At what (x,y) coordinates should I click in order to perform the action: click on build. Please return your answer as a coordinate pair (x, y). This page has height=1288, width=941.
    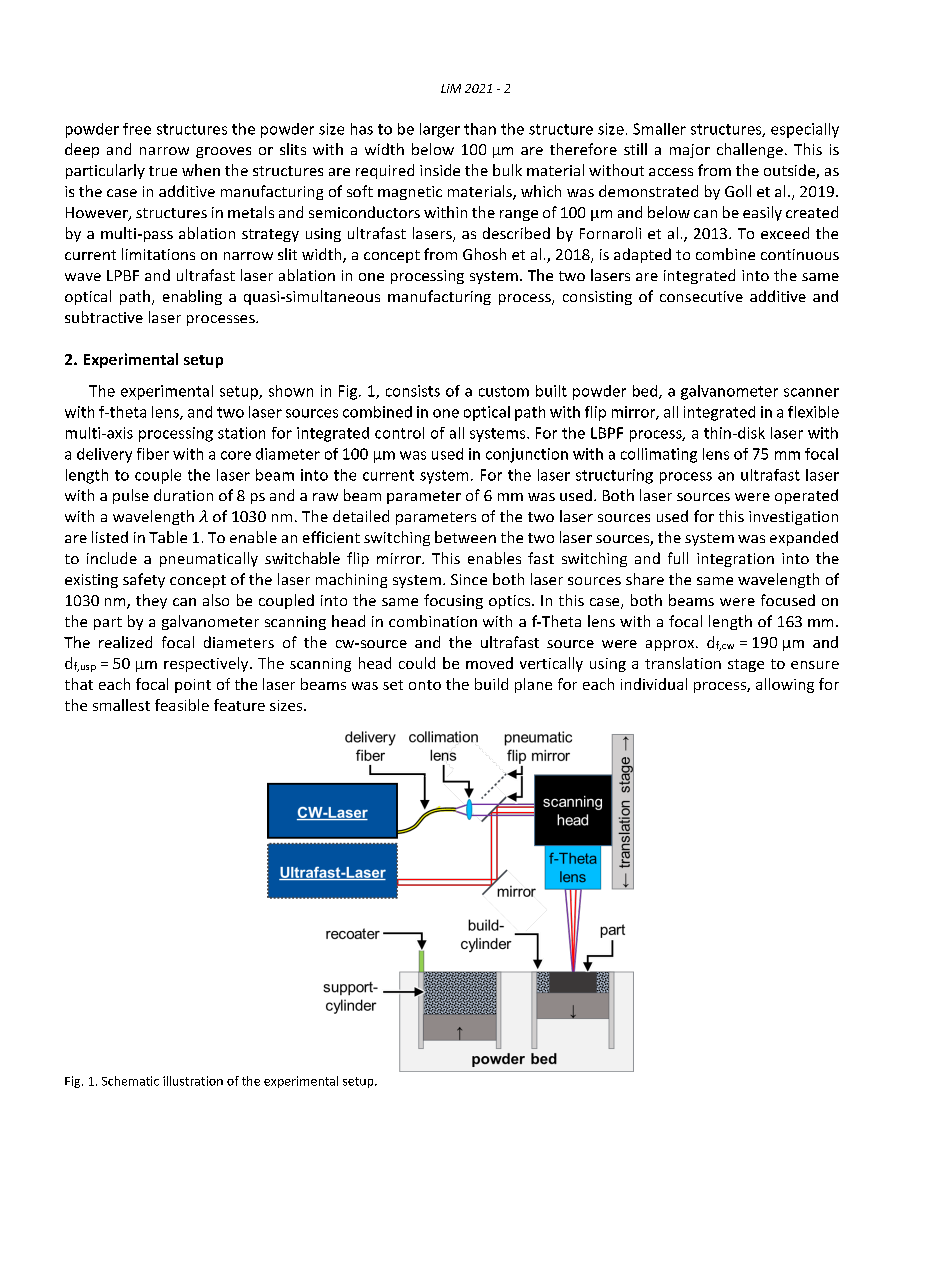
    Looking at the image, I should click on (491, 684).
